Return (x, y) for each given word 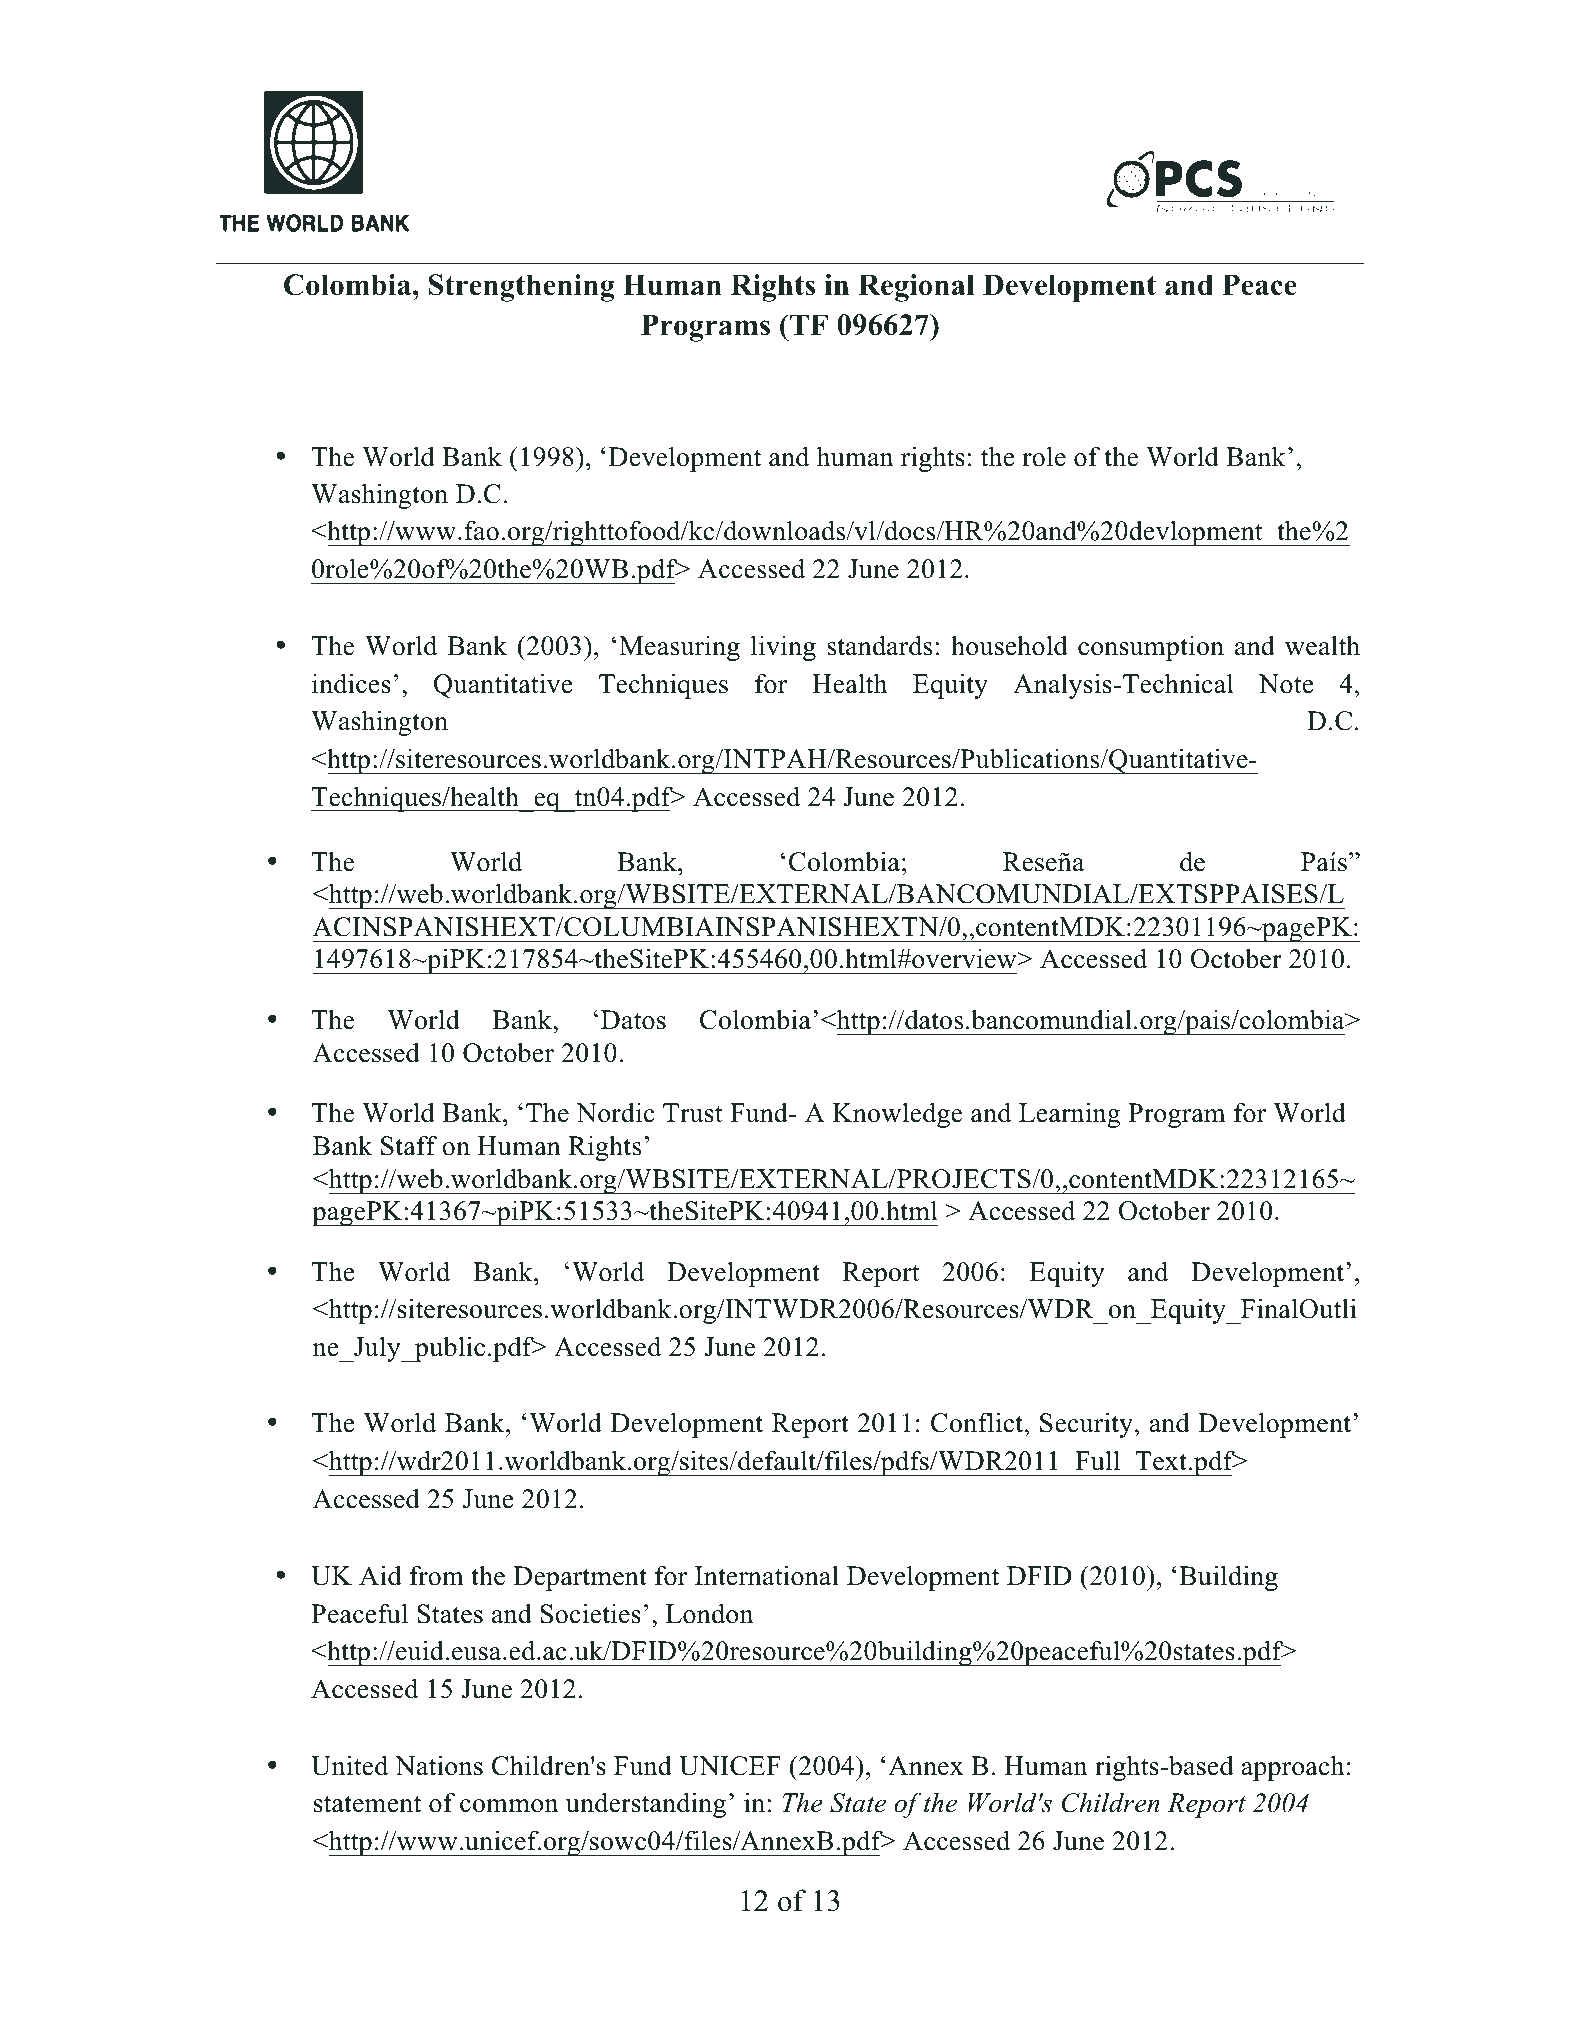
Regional (916, 288)
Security (1086, 1425)
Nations (439, 1765)
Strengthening (522, 288)
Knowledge (897, 1115)
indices (351, 683)
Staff (409, 1145)
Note (1286, 684)
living (783, 648)
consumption (1151, 648)
